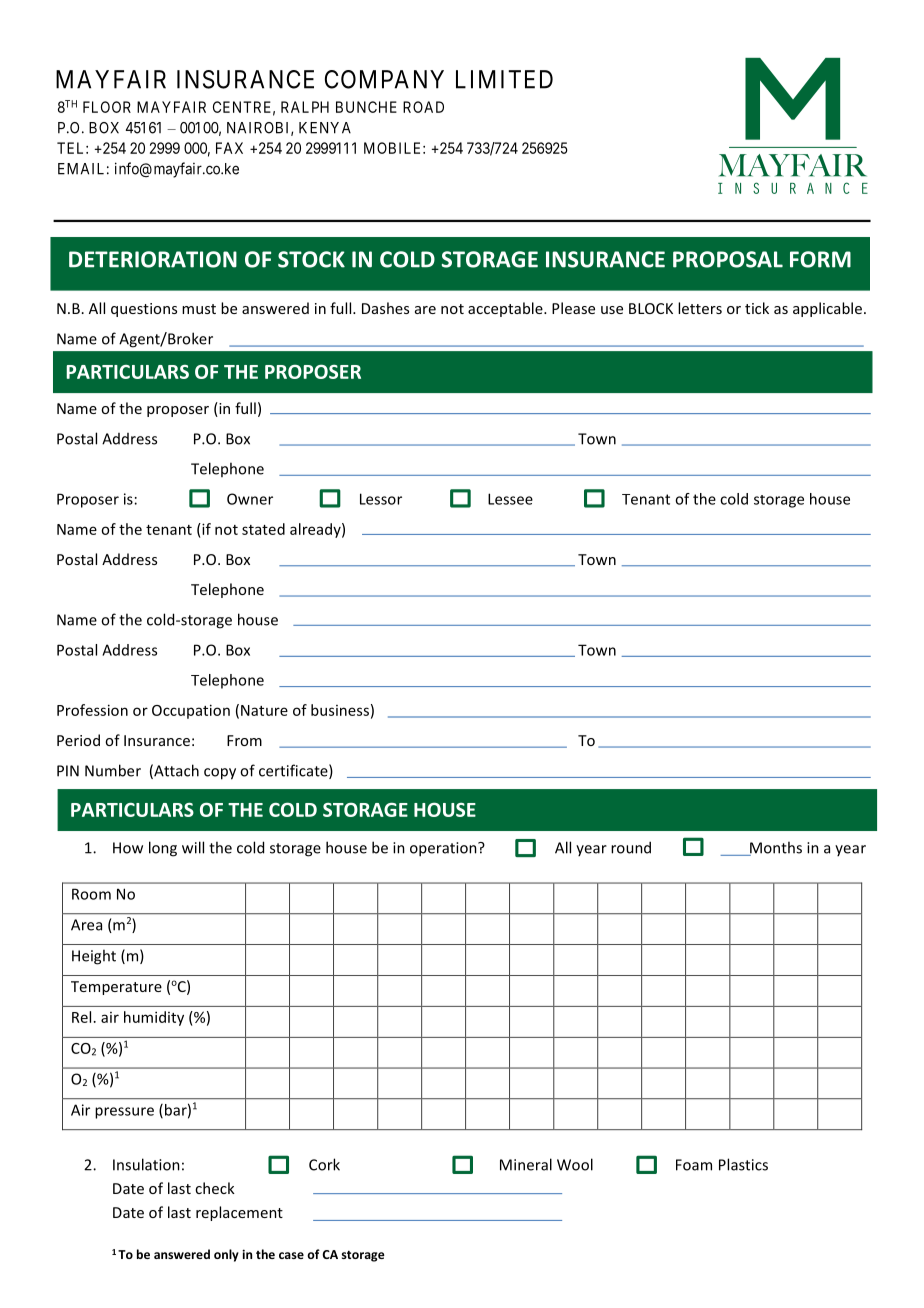 The height and width of the document is (1308, 924). Describe the element at coordinates (215, 1188) in the document. I see `check` at that location.
